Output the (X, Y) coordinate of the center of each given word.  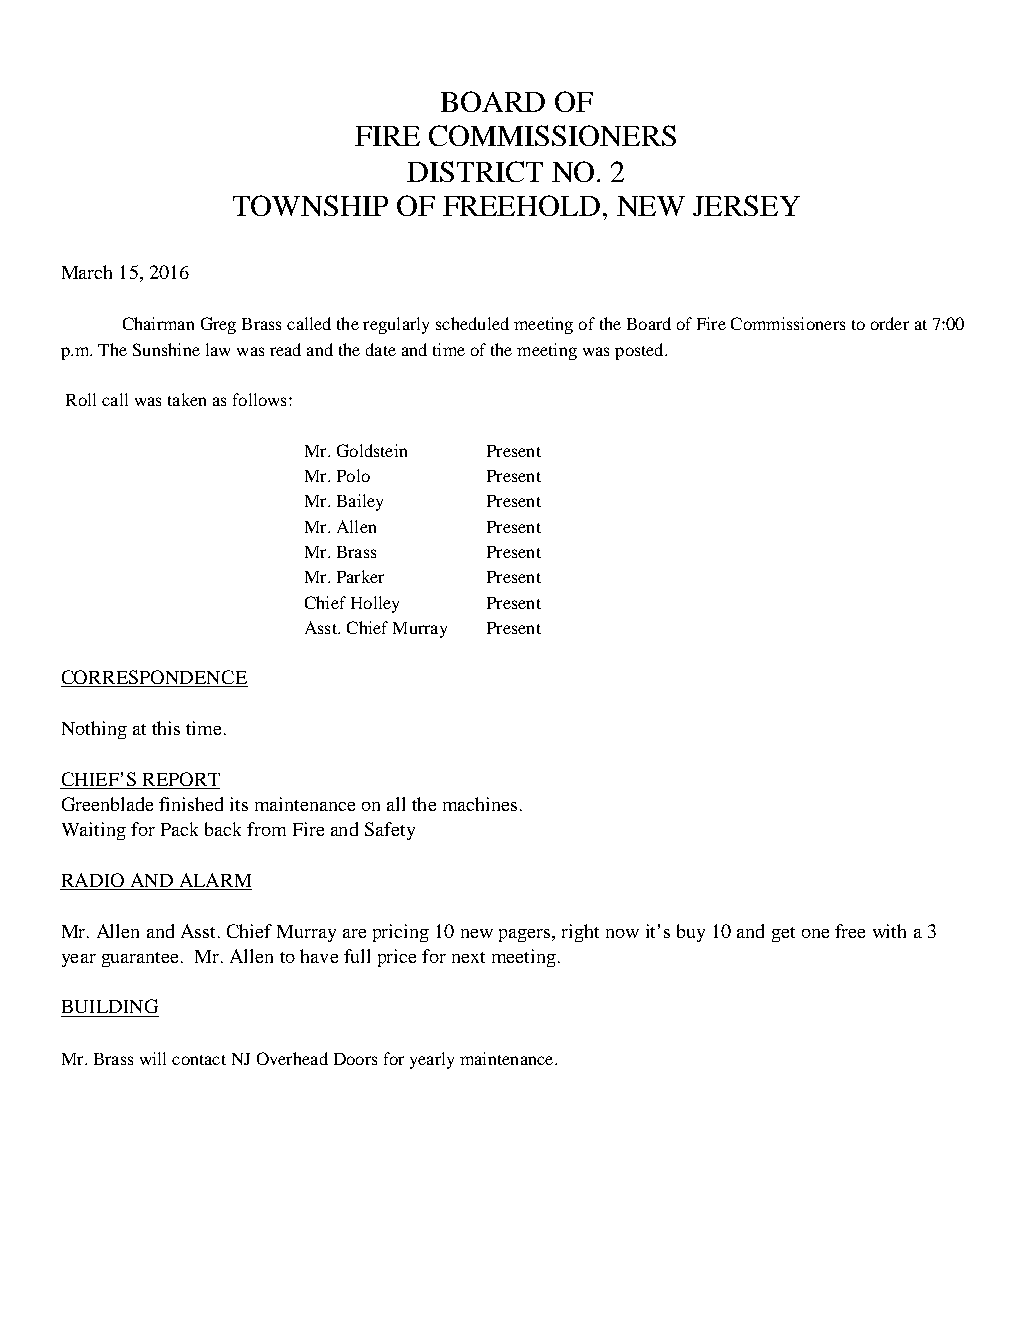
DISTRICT (475, 171)
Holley (375, 604)
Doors (355, 1059)
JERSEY (746, 205)
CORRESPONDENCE (154, 678)
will (153, 1058)
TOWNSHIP (310, 205)
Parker (360, 576)
